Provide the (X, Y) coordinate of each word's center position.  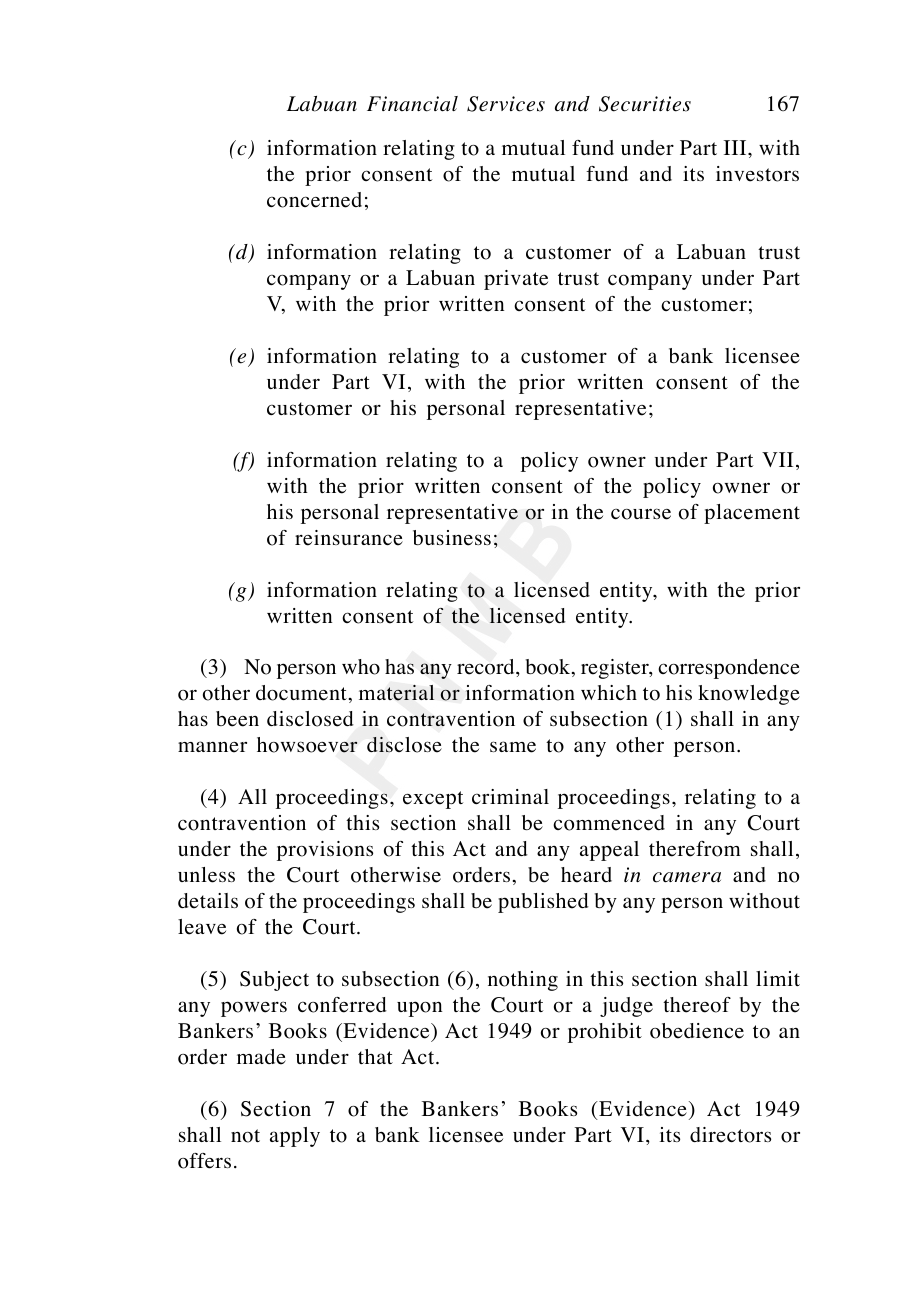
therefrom (695, 849)
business (452, 538)
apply (295, 1137)
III (736, 147)
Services (506, 104)
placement (752, 514)
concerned (314, 200)
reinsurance (349, 538)
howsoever (307, 745)
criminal (510, 796)
